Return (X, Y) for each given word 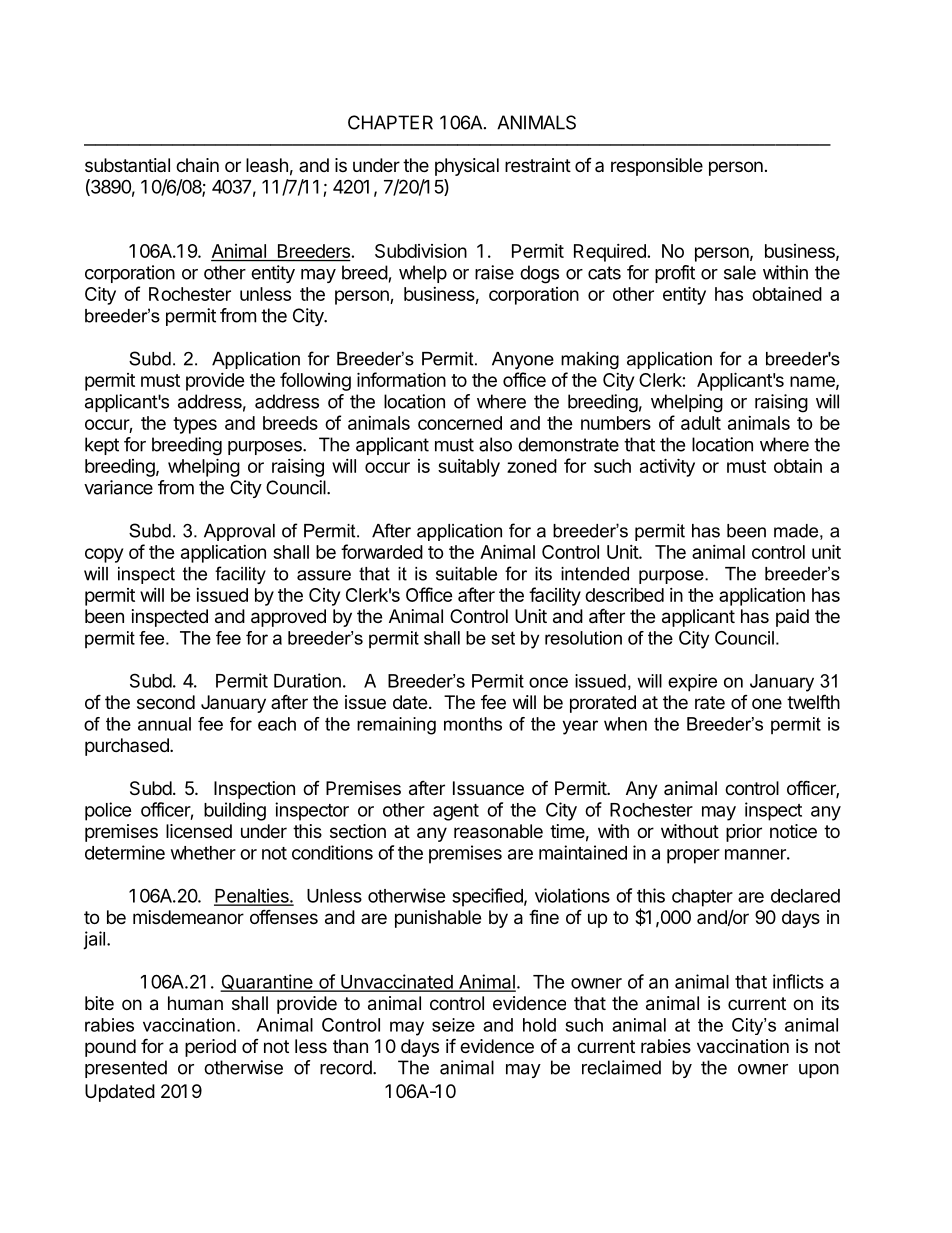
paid (792, 618)
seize (453, 1025)
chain (197, 165)
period (210, 1048)
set (503, 638)
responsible (657, 167)
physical (467, 167)
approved (288, 618)
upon (819, 1071)
